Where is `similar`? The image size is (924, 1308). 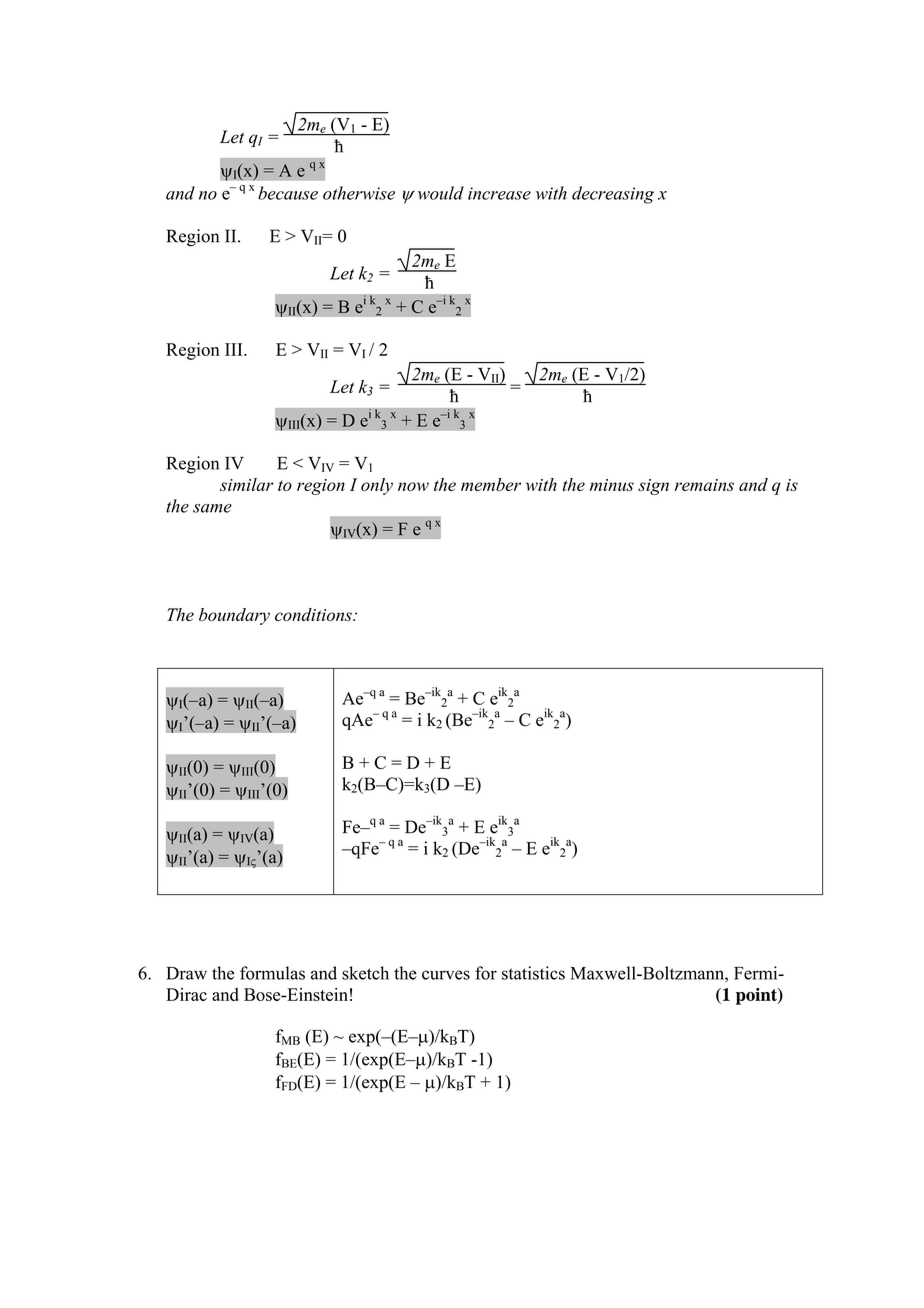 similar is located at coordinates (247, 484).
